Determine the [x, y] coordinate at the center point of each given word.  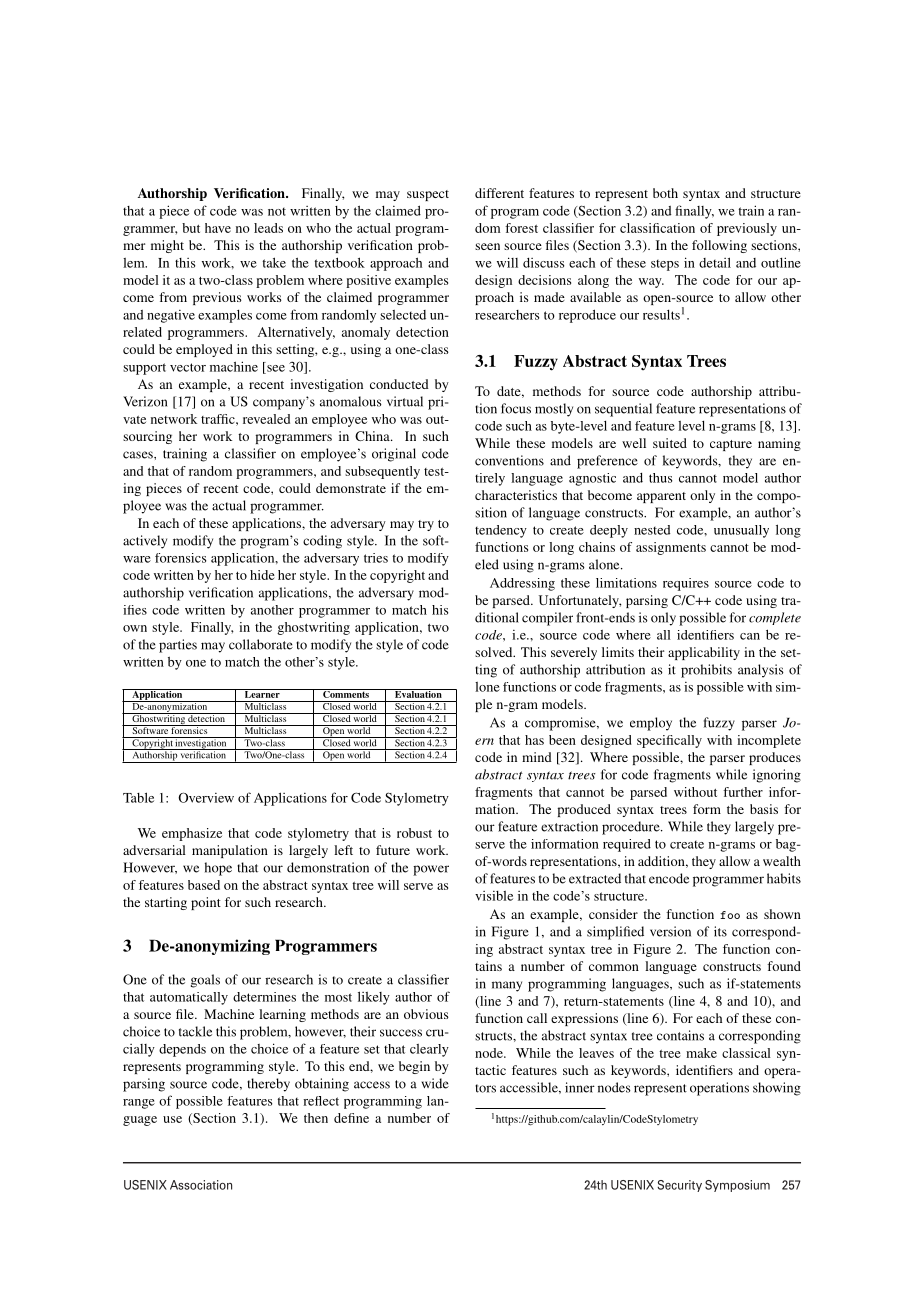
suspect [428, 195]
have [218, 228]
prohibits [706, 671]
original [394, 455]
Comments [346, 693]
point [206, 903]
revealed [266, 419]
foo [730, 915]
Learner [262, 693]
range [139, 1104]
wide [435, 1083]
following [719, 246]
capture [731, 445]
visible [494, 896]
